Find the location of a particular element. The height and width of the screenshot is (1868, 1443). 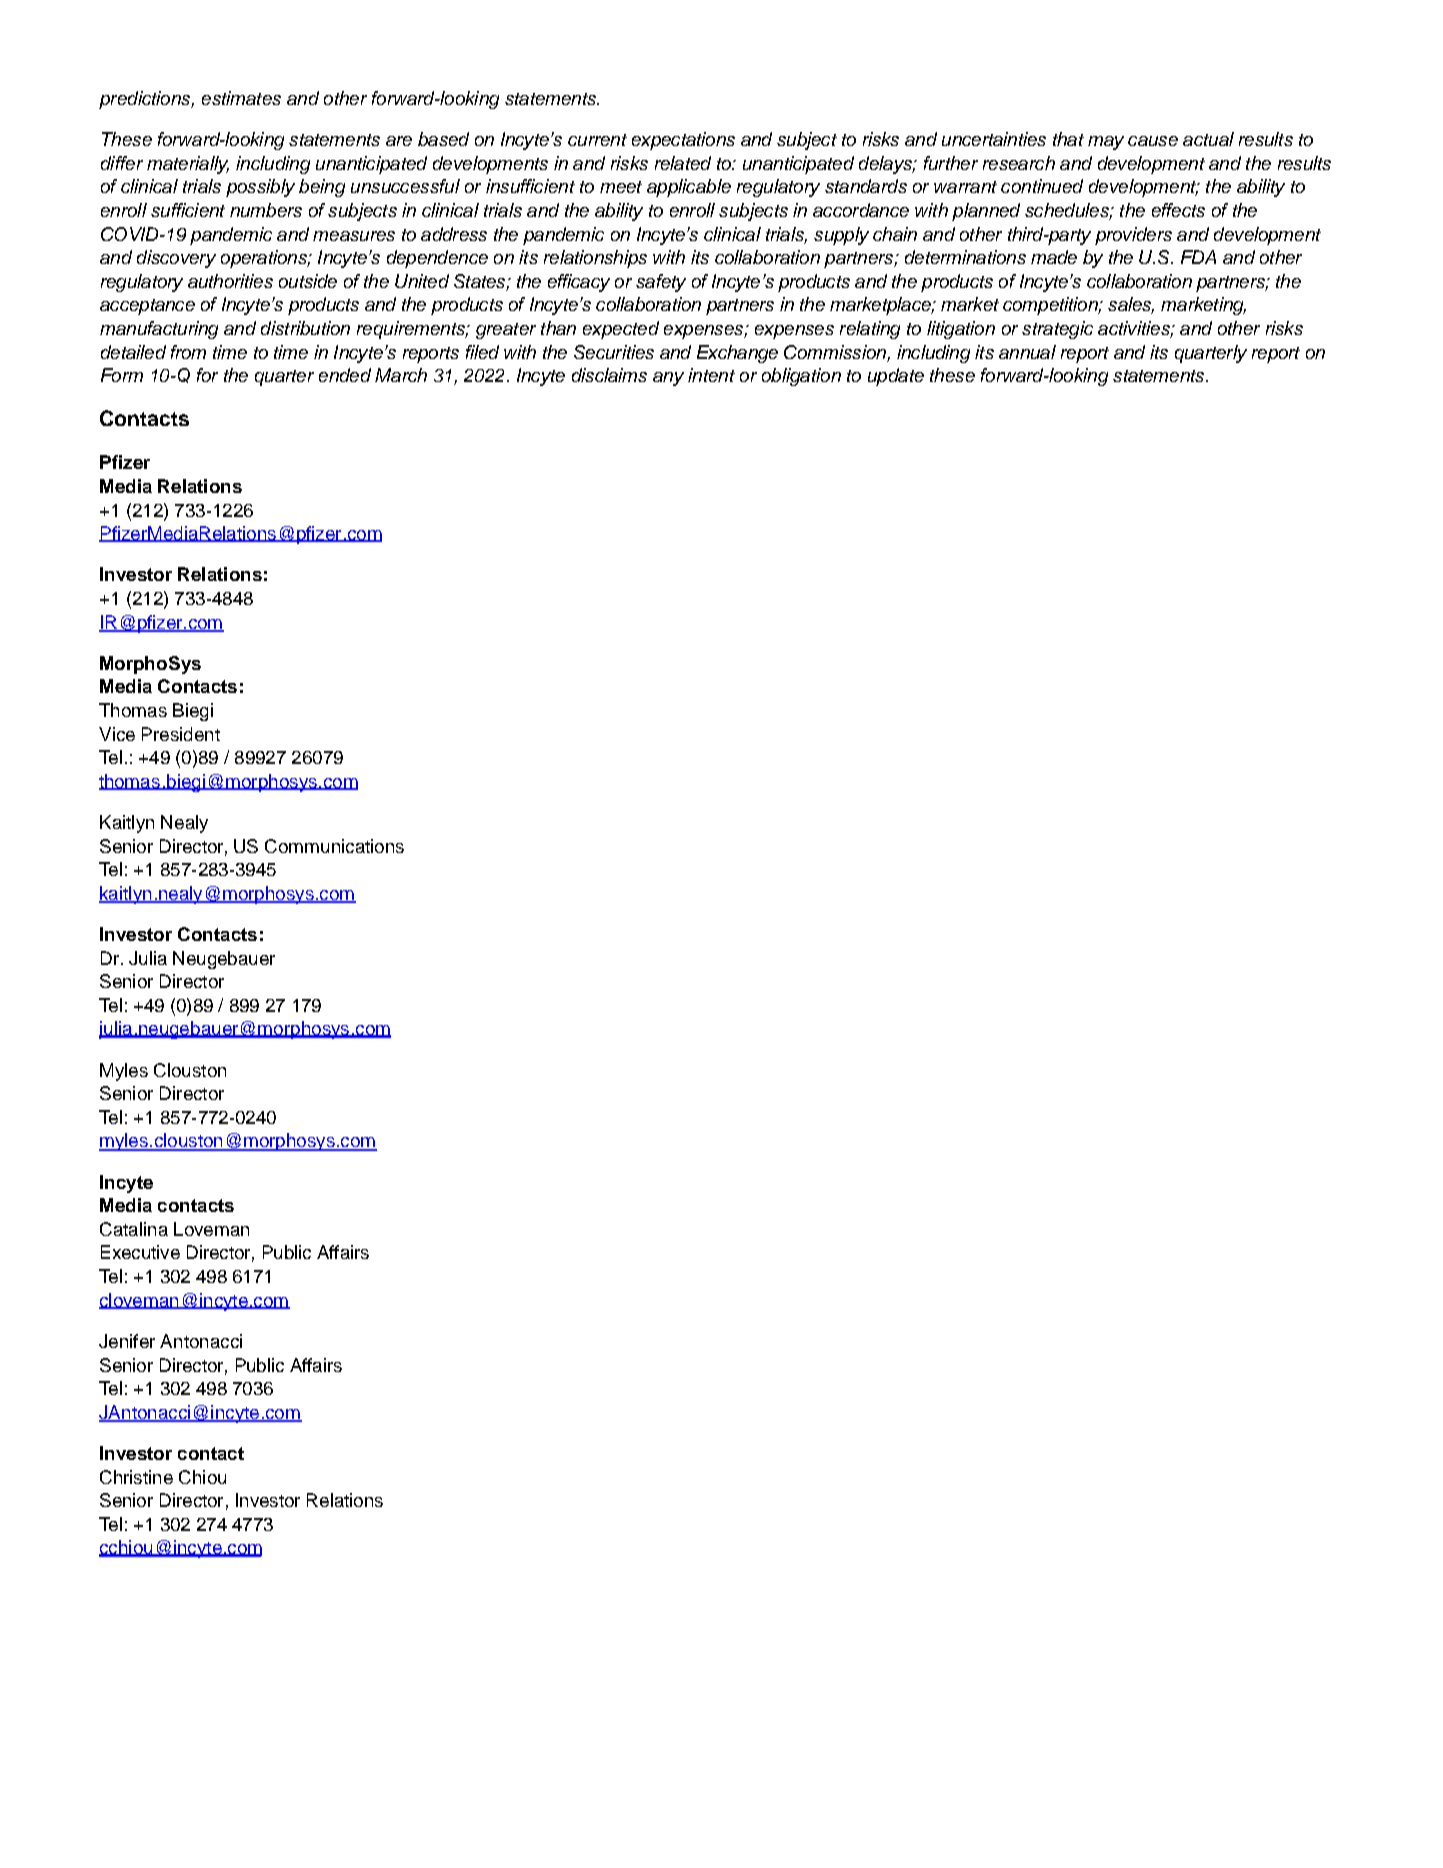

that is located at coordinates (1068, 139).
